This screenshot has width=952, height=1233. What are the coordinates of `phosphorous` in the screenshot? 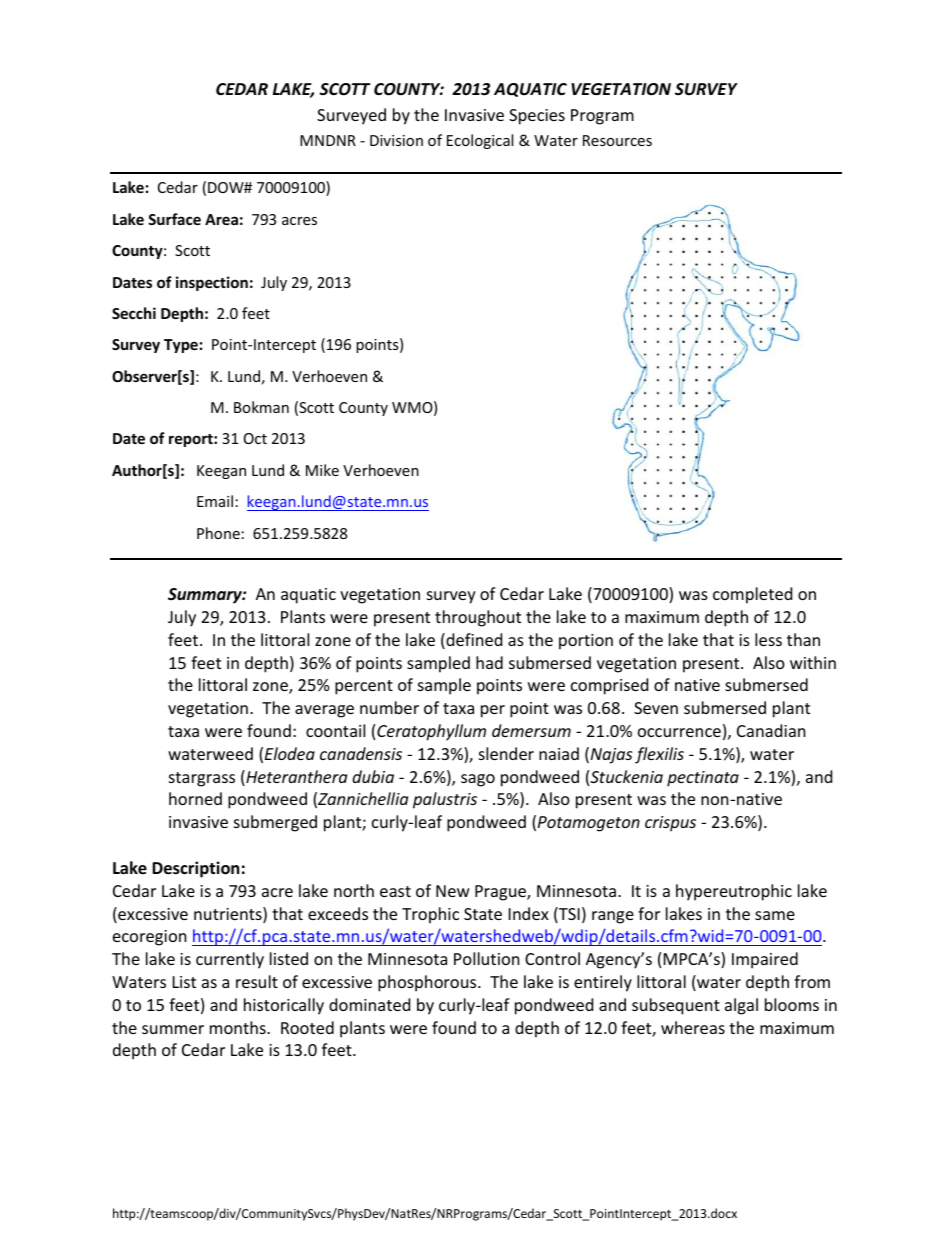 It's located at (428, 983).
